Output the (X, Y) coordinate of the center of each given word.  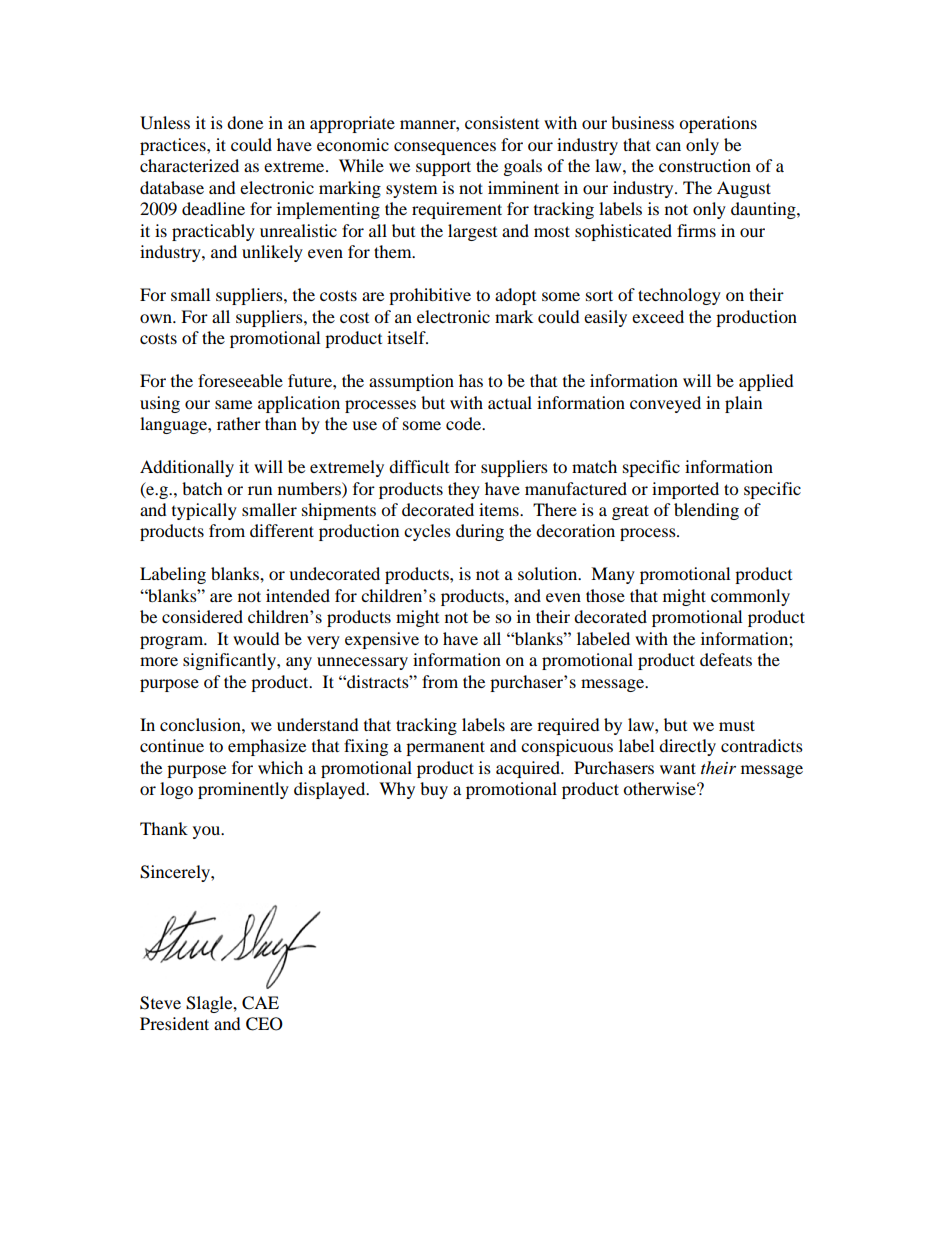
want (678, 768)
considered (202, 616)
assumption (411, 382)
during (480, 532)
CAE (260, 1003)
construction (705, 165)
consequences (445, 148)
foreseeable (240, 380)
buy (434, 790)
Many (613, 575)
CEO (264, 1024)
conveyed (665, 404)
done (245, 122)
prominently (243, 790)
